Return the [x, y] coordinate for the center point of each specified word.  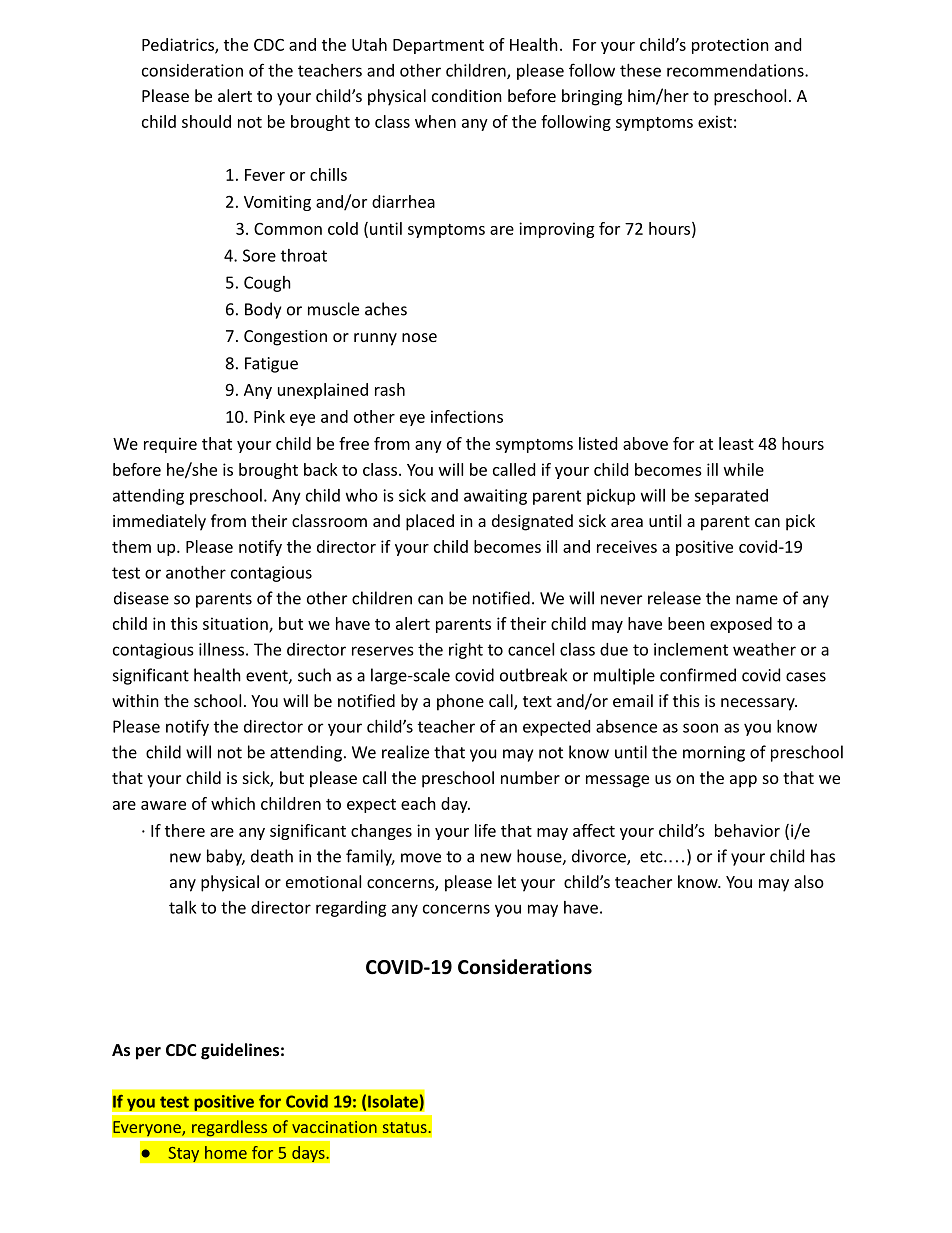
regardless [230, 1129]
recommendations [736, 70]
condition [467, 95]
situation [236, 624]
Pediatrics [179, 45]
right [466, 651]
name [757, 600]
